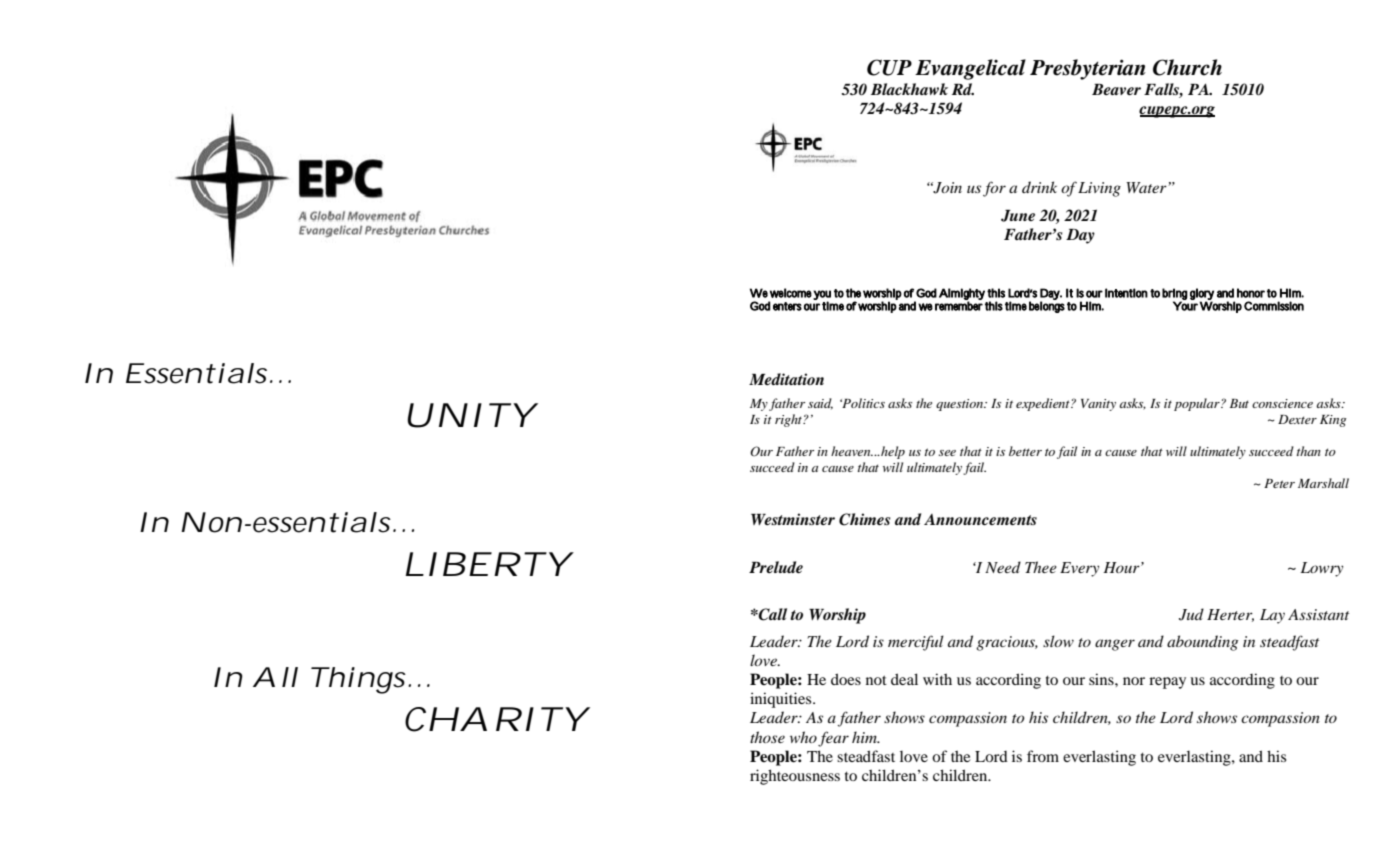 The image size is (1400, 850). I want to click on repay, so click(1167, 683).
